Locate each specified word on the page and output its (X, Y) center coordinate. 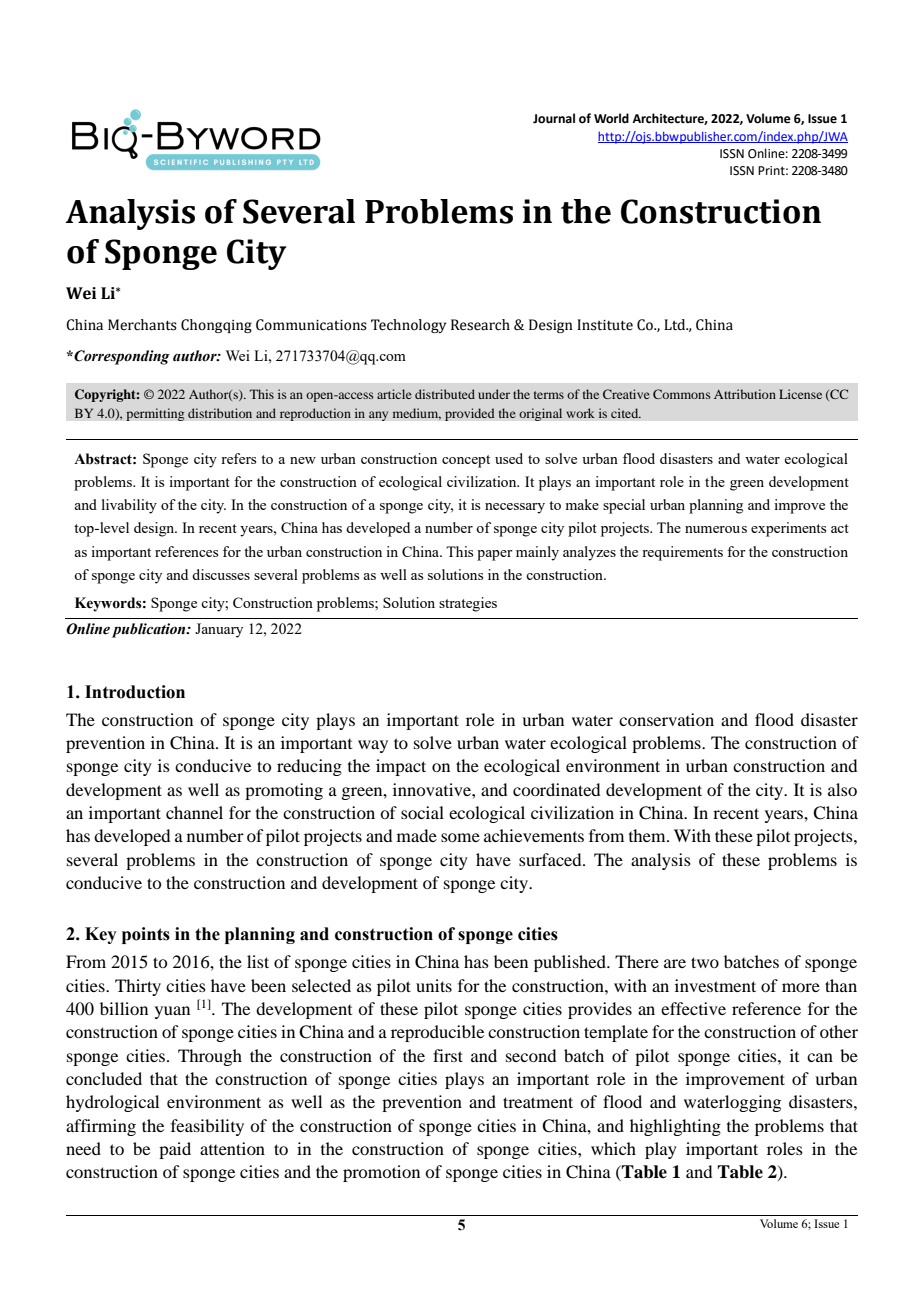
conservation (666, 719)
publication (150, 630)
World (611, 118)
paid (175, 1150)
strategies (468, 604)
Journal (554, 118)
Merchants (142, 325)
